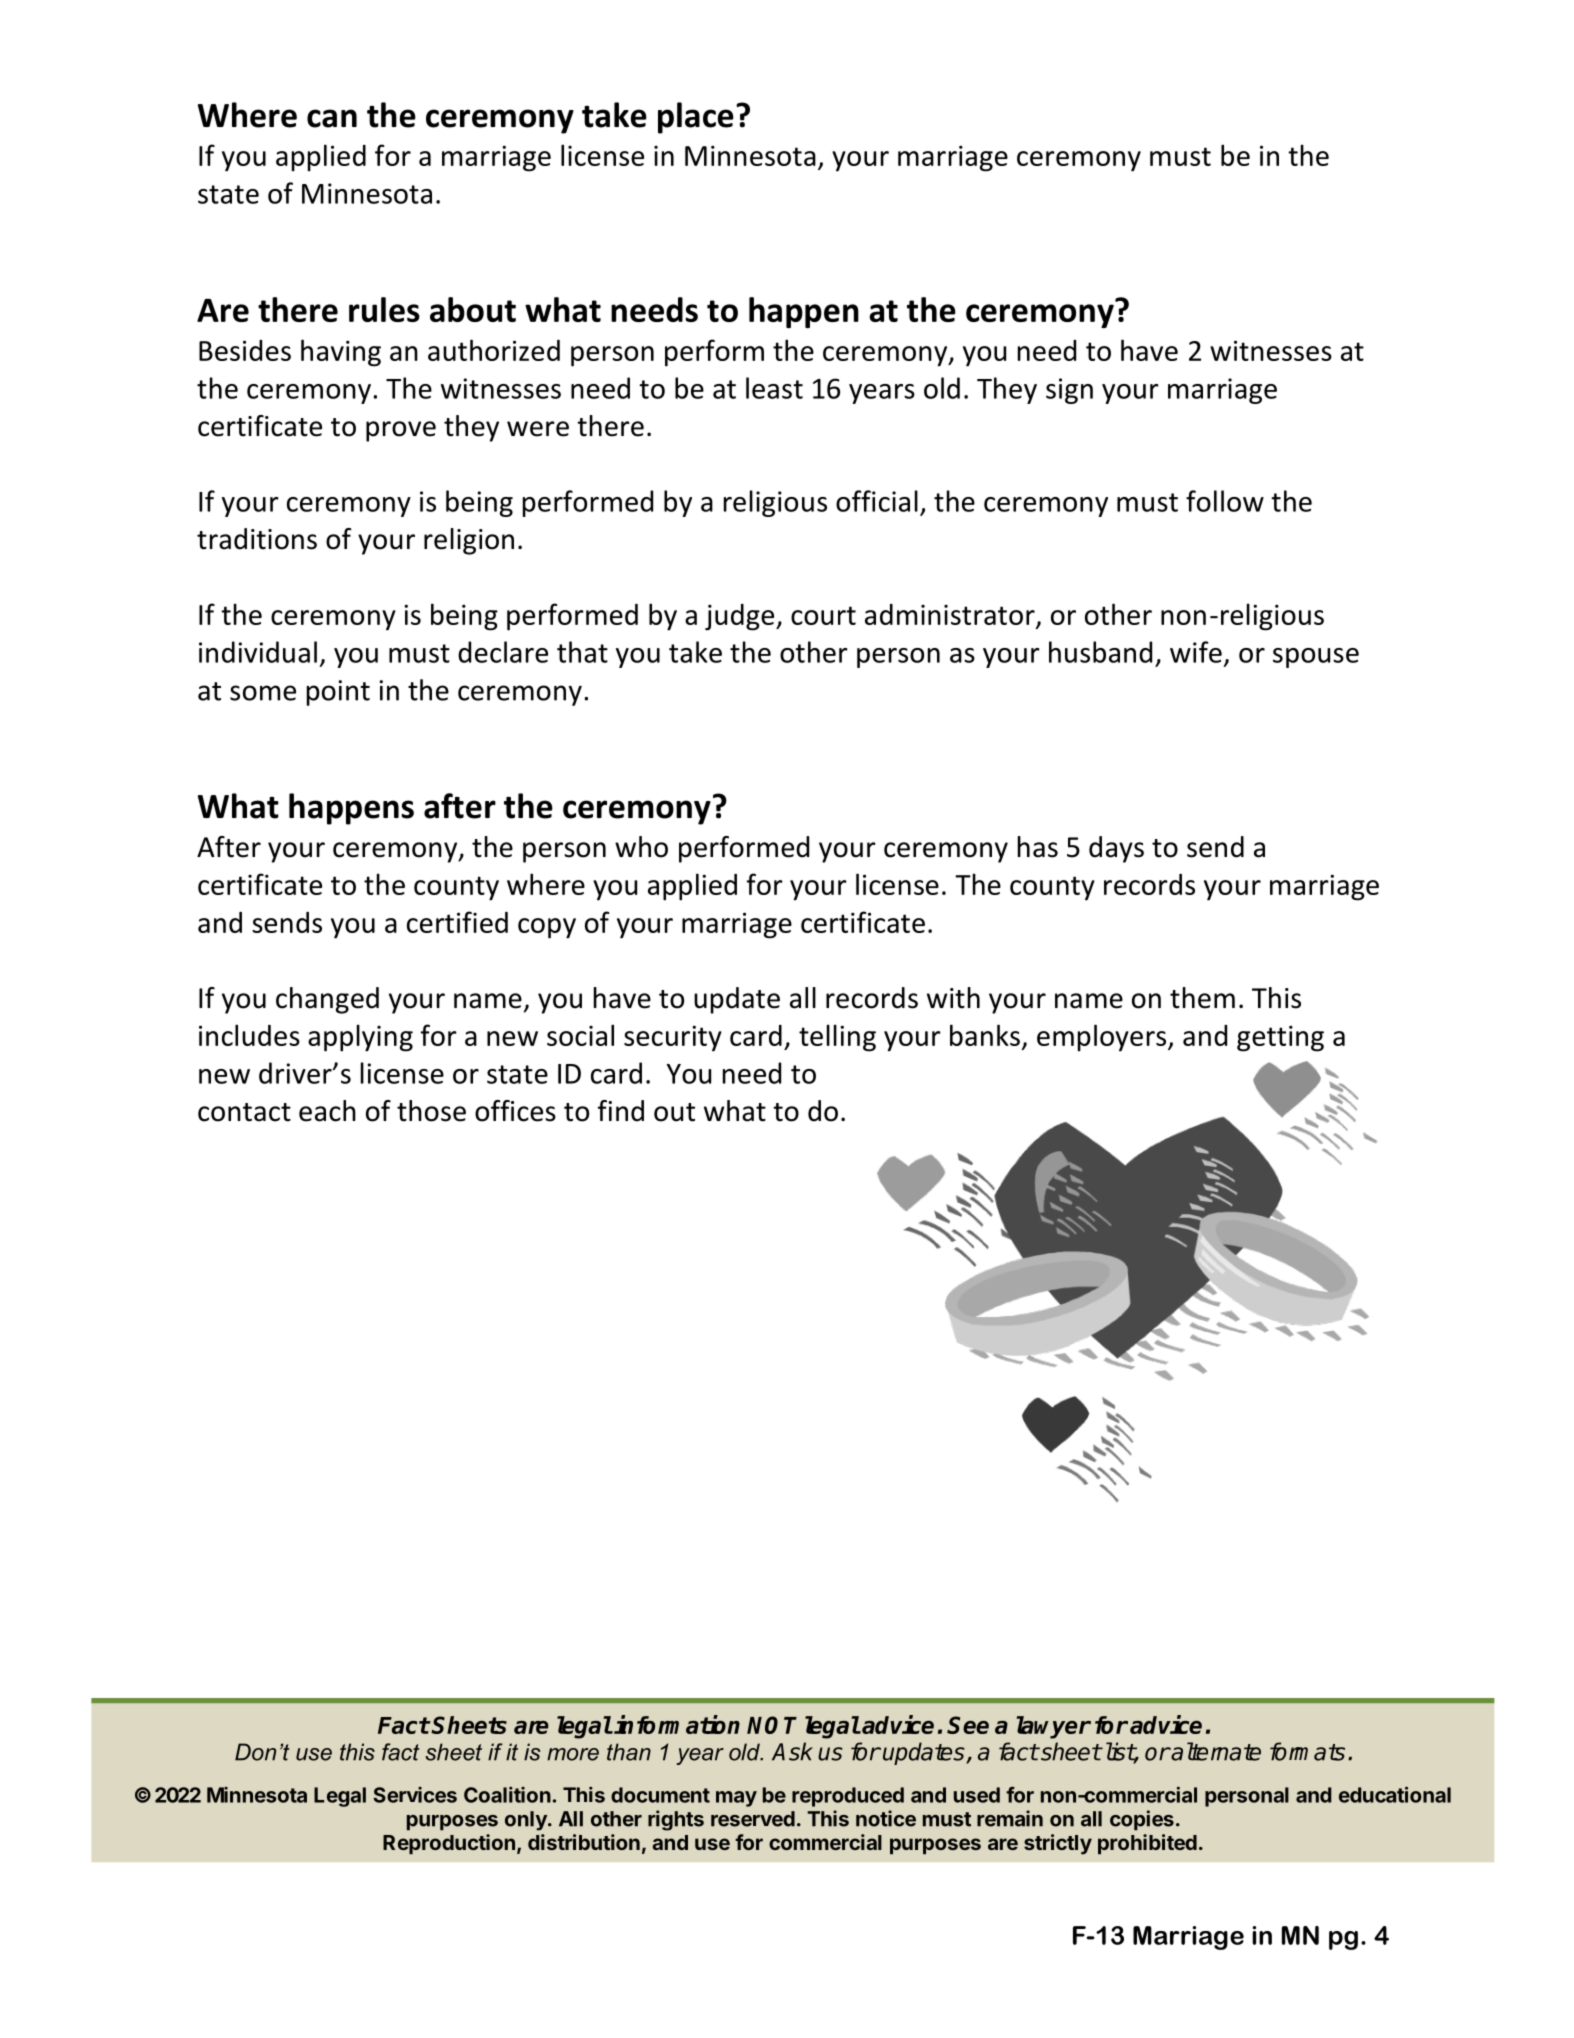 This document has height=2038, width=1574. What do you see at coordinates (1215, 1751) in the document?
I see `alternate` at bounding box center [1215, 1751].
